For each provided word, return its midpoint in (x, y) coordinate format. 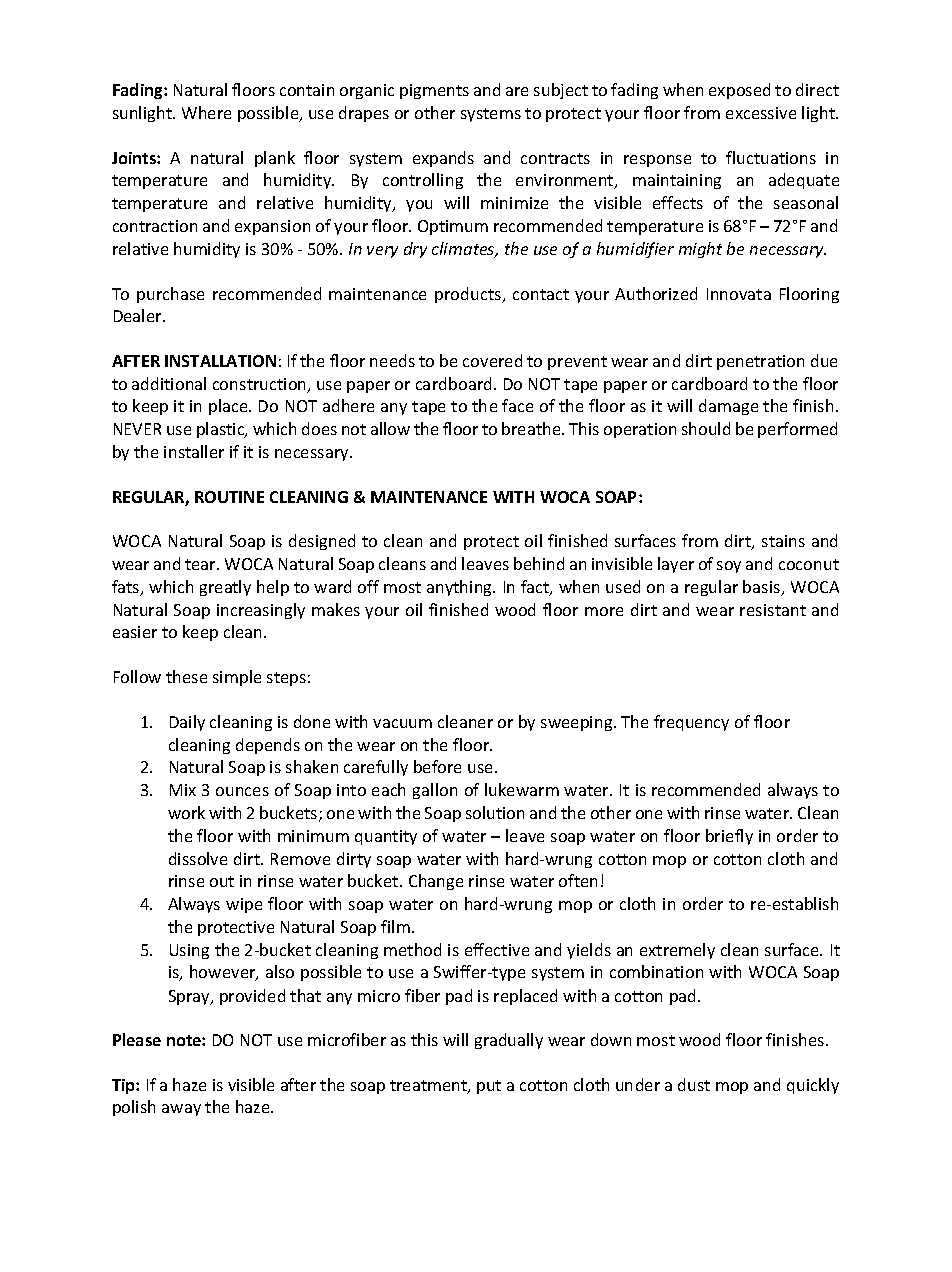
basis (763, 588)
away (181, 1110)
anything (461, 588)
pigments (434, 91)
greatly (225, 588)
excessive (761, 113)
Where (206, 112)
